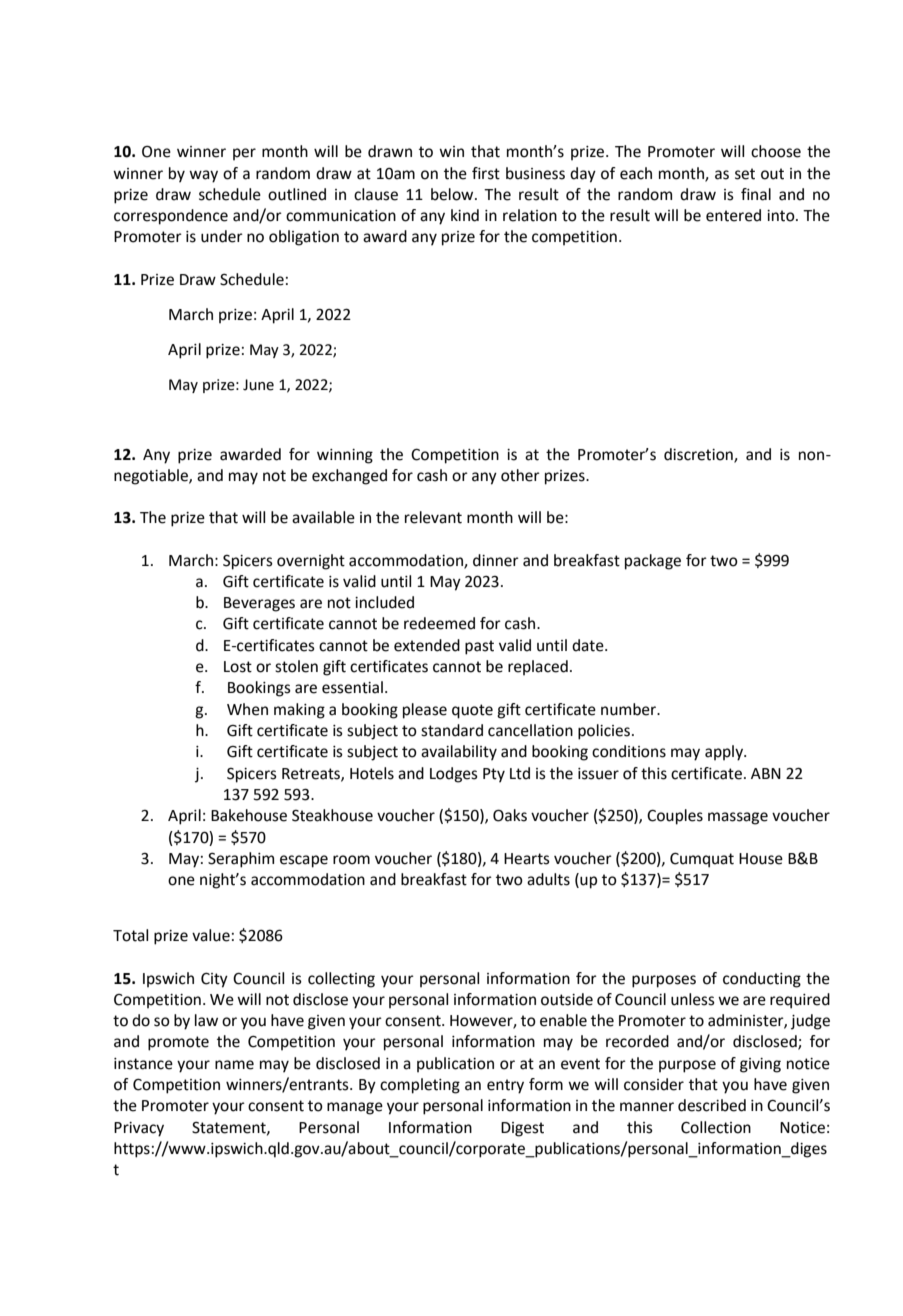 This document has height=1316, width=903. Describe the element at coordinates (712, 1105) in the document. I see `described` at that location.
